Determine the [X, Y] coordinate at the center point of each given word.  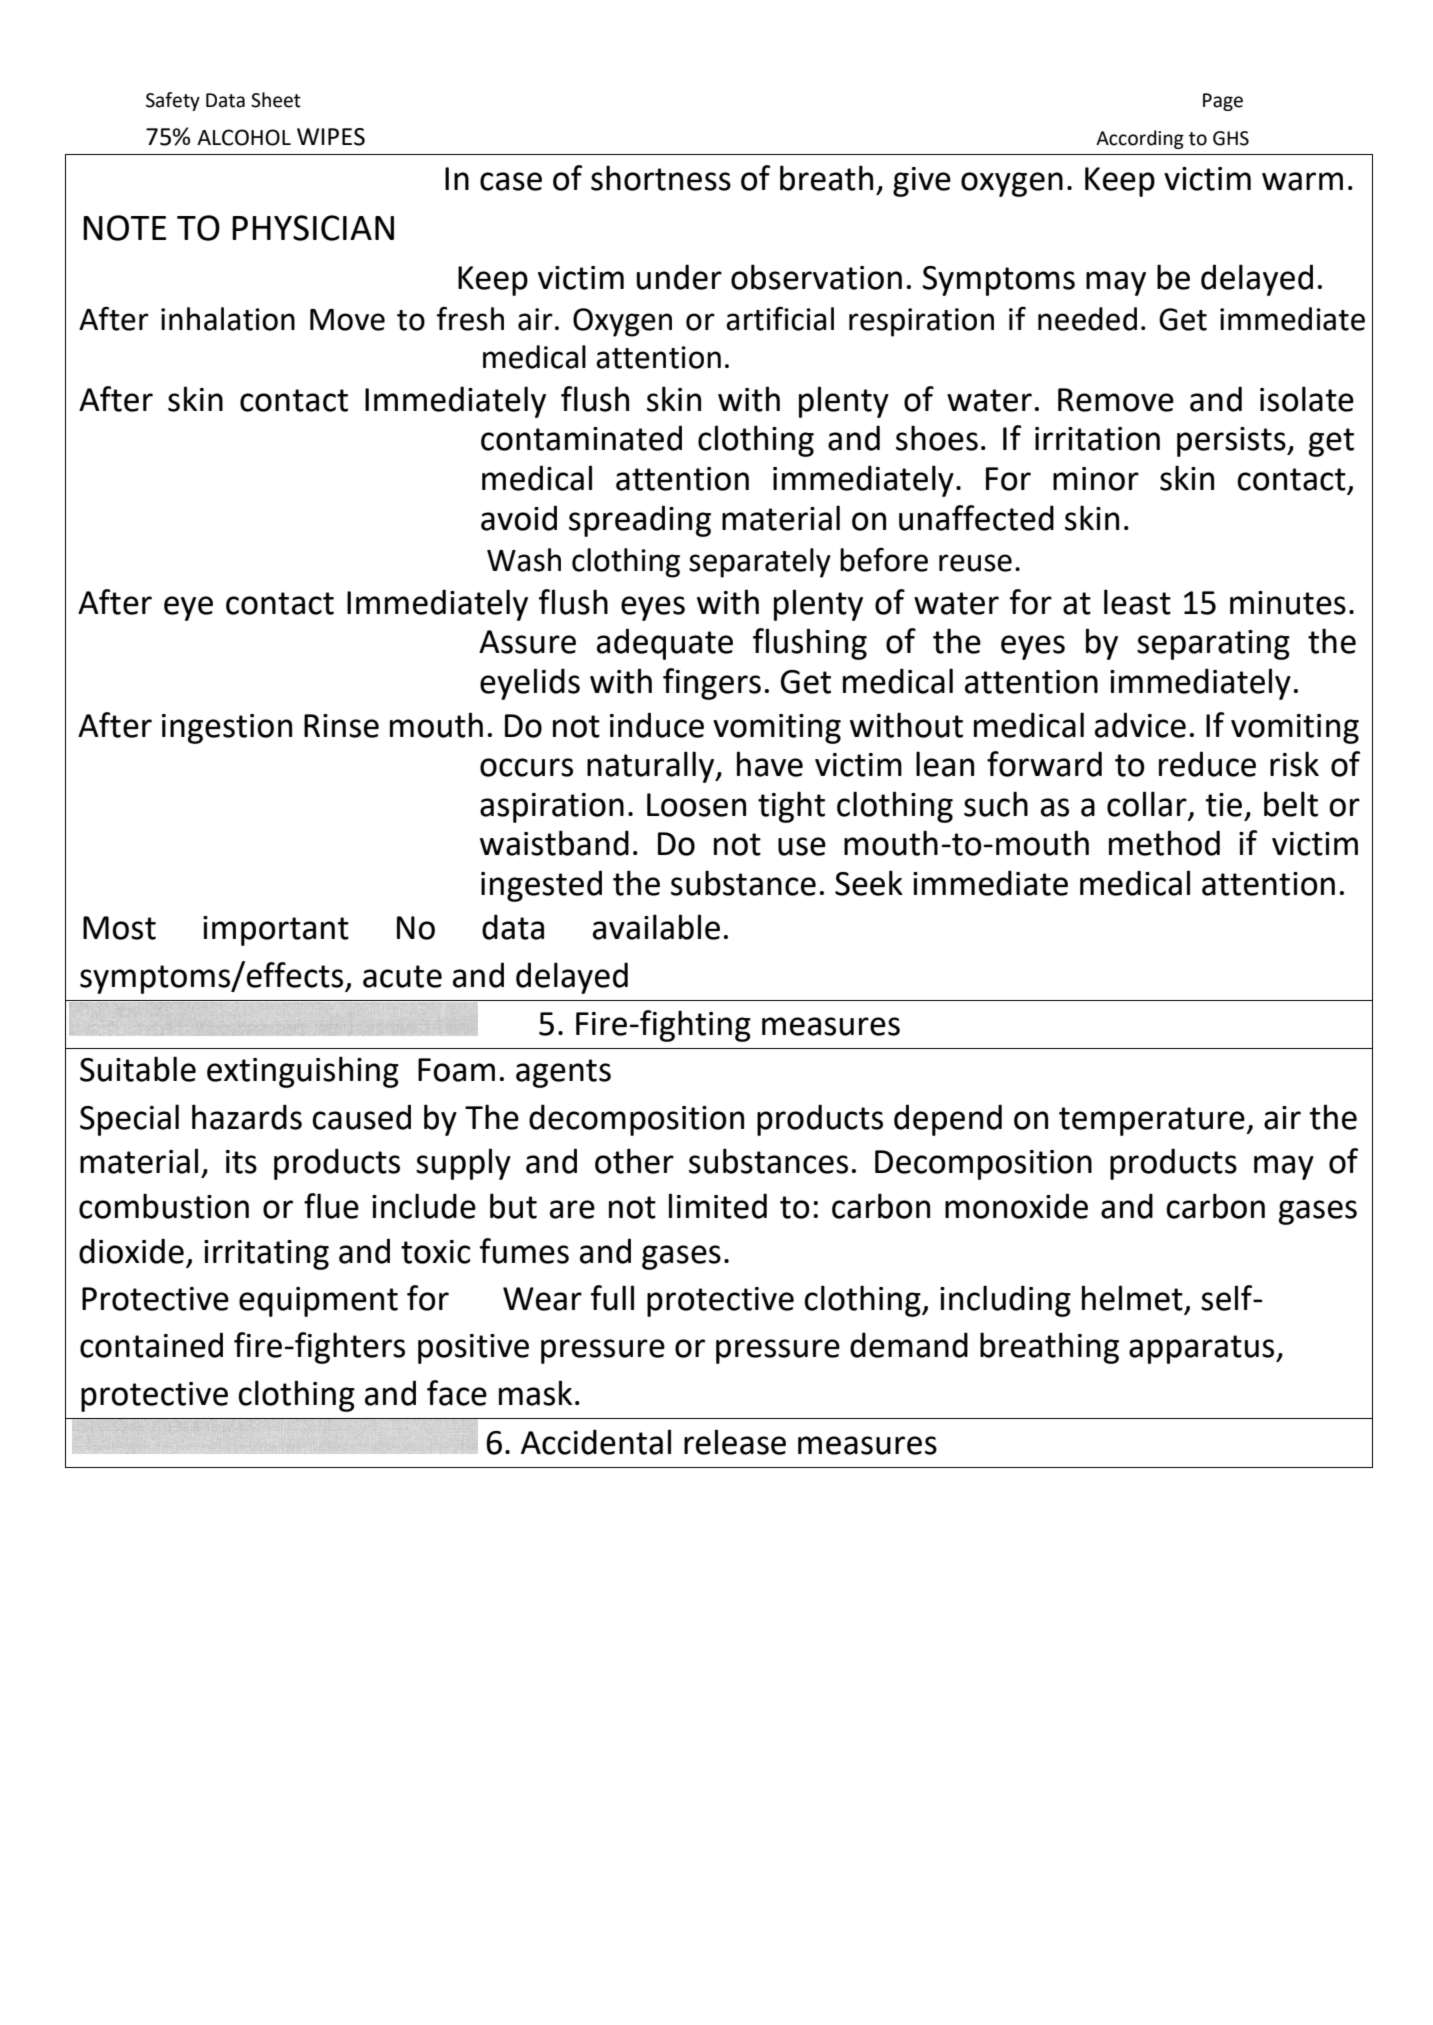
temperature [1153, 1121]
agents [563, 1073]
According [1140, 139]
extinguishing [303, 1072]
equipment [318, 1302]
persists [1232, 442]
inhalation [228, 319]
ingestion [227, 729]
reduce [1207, 764]
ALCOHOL [244, 137]
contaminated [581, 438]
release [735, 1442]
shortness [661, 178]
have [770, 764]
